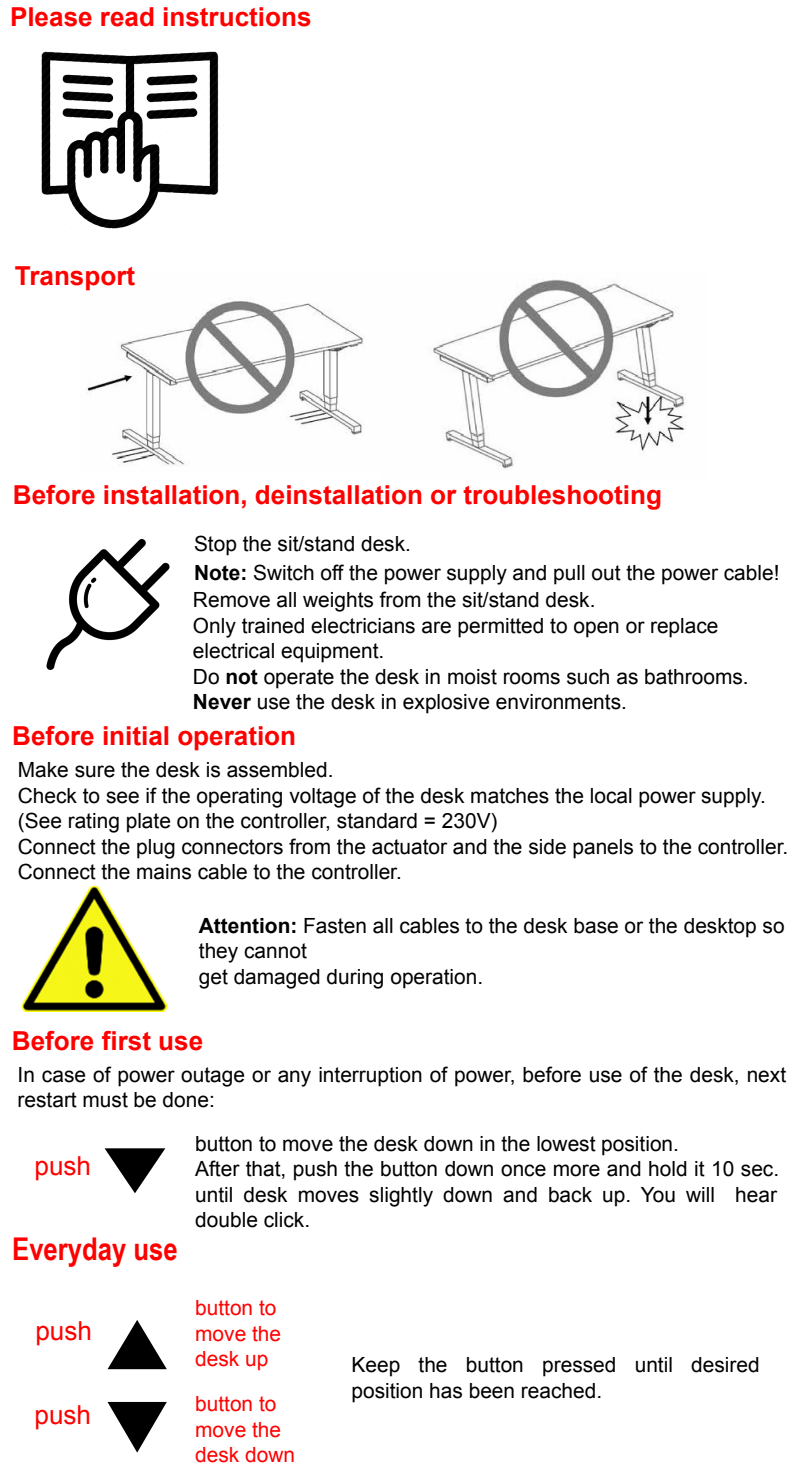 The width and height of the page is (812, 1479). What do you see at coordinates (562, 497) in the page?
I see `troubleshooting` at bounding box center [562, 497].
